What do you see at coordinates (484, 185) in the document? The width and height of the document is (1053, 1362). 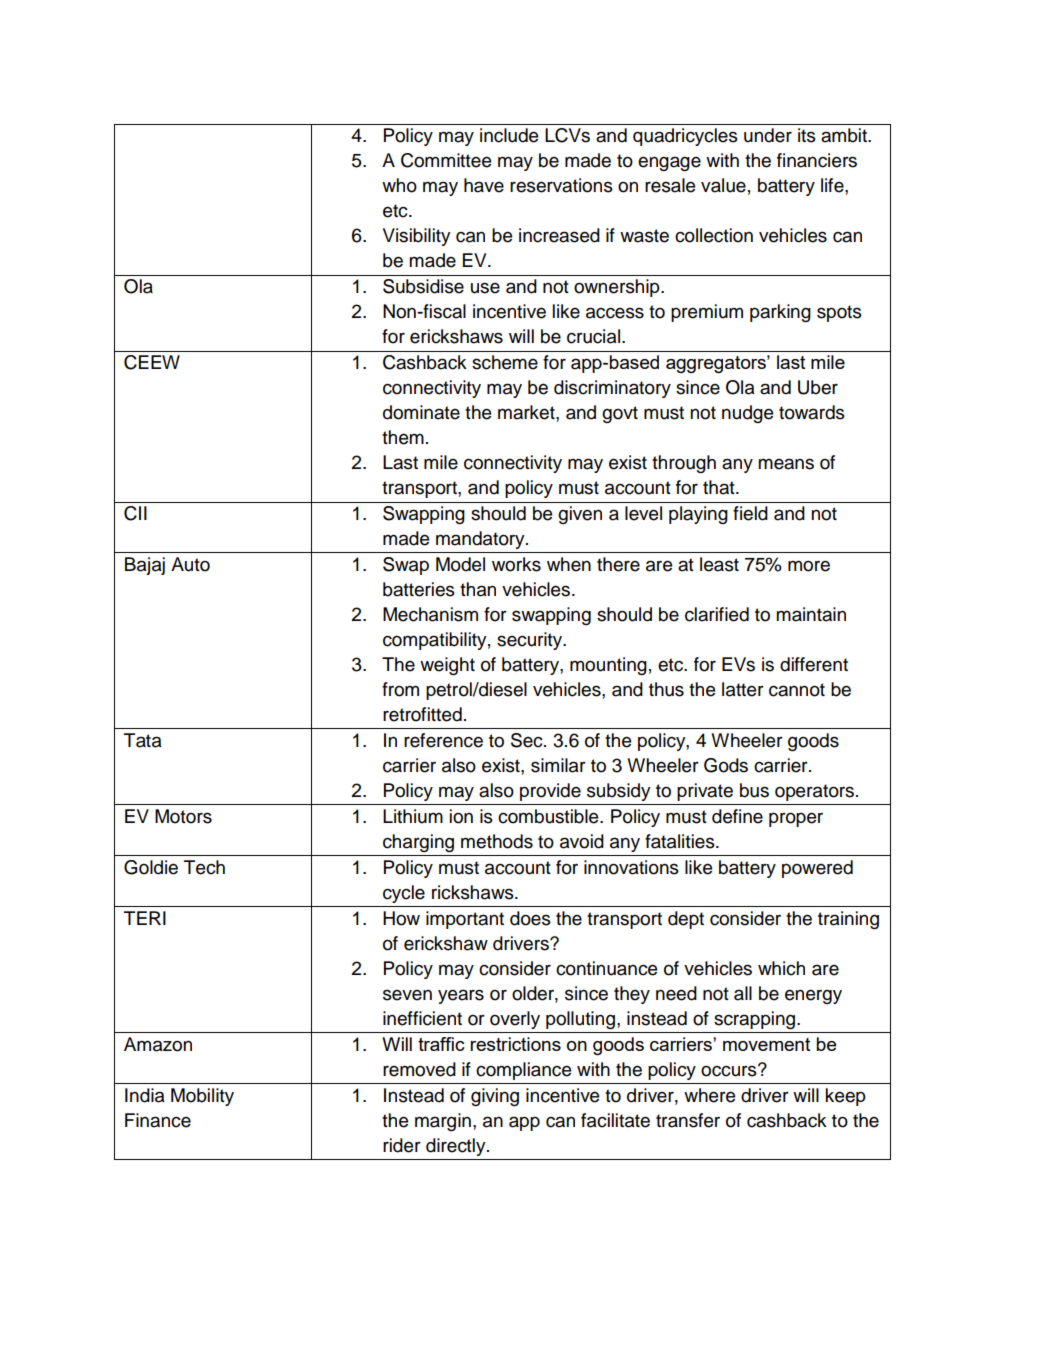 I see `have` at bounding box center [484, 185].
